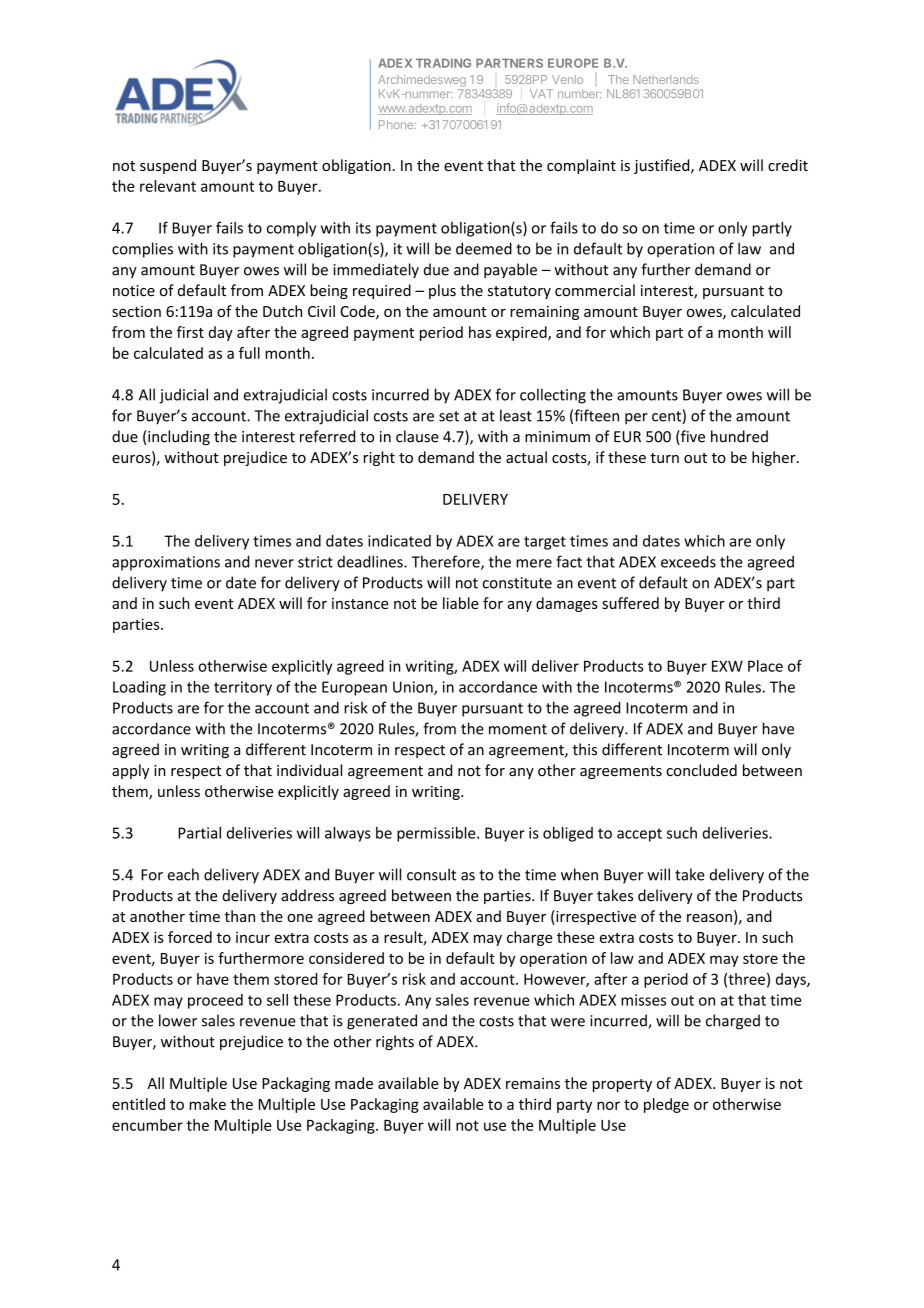 This screenshot has width=924, height=1308. Describe the element at coordinates (431, 874) in the screenshot. I see `consult` at that location.
